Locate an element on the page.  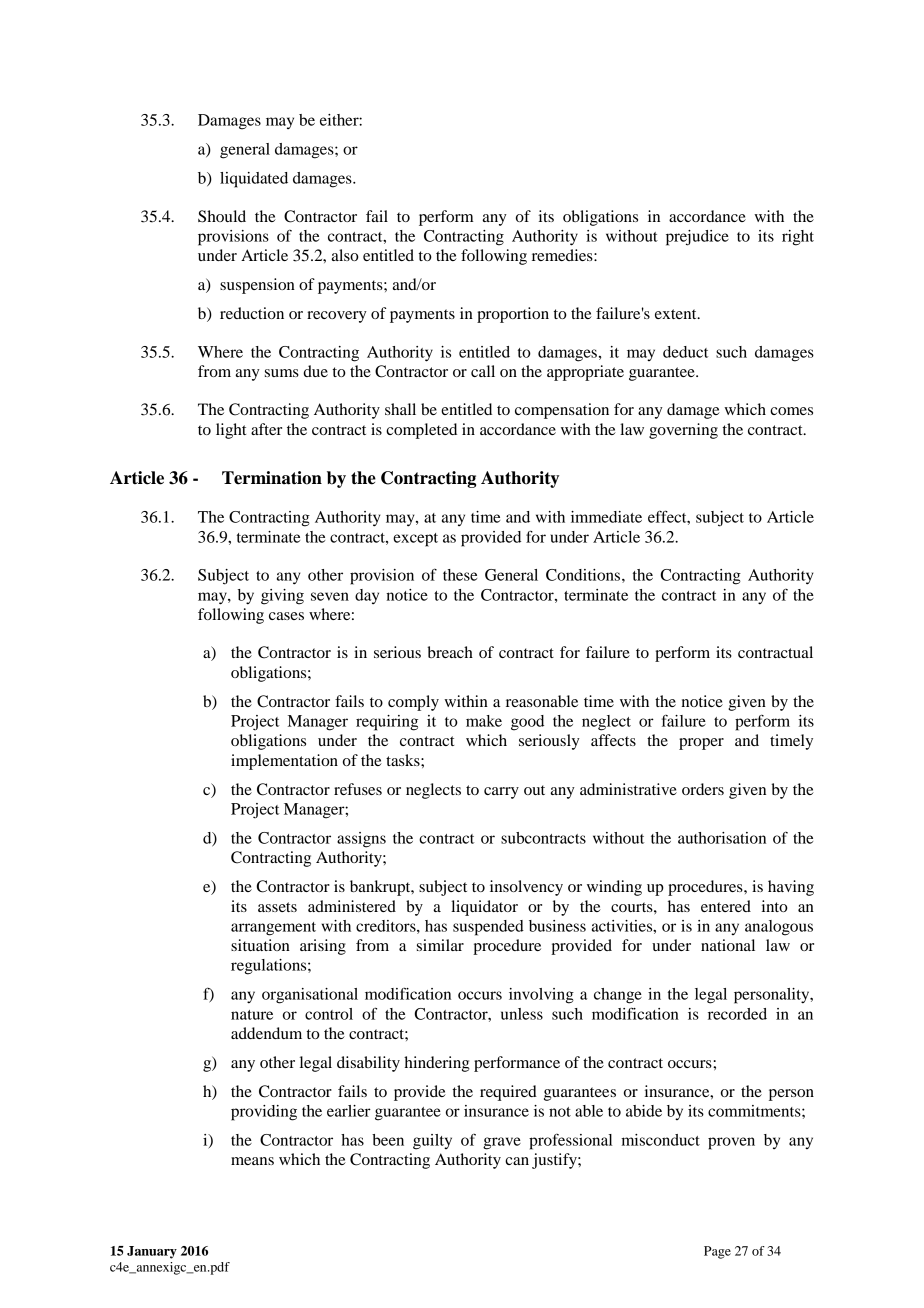
nature is located at coordinates (252, 1015).
